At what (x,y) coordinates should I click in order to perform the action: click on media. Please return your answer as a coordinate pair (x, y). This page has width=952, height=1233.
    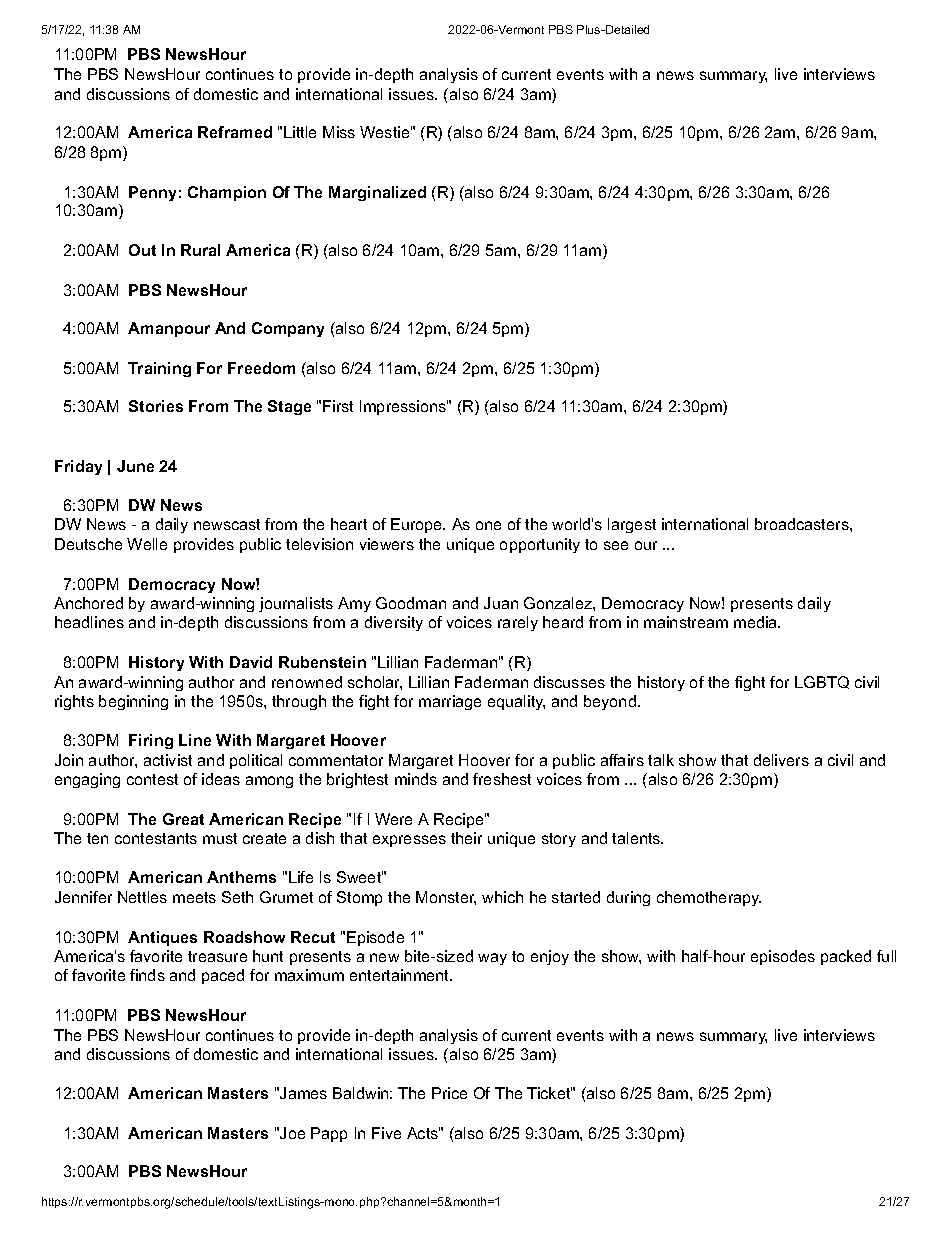
    Looking at the image, I should click on (756, 622).
